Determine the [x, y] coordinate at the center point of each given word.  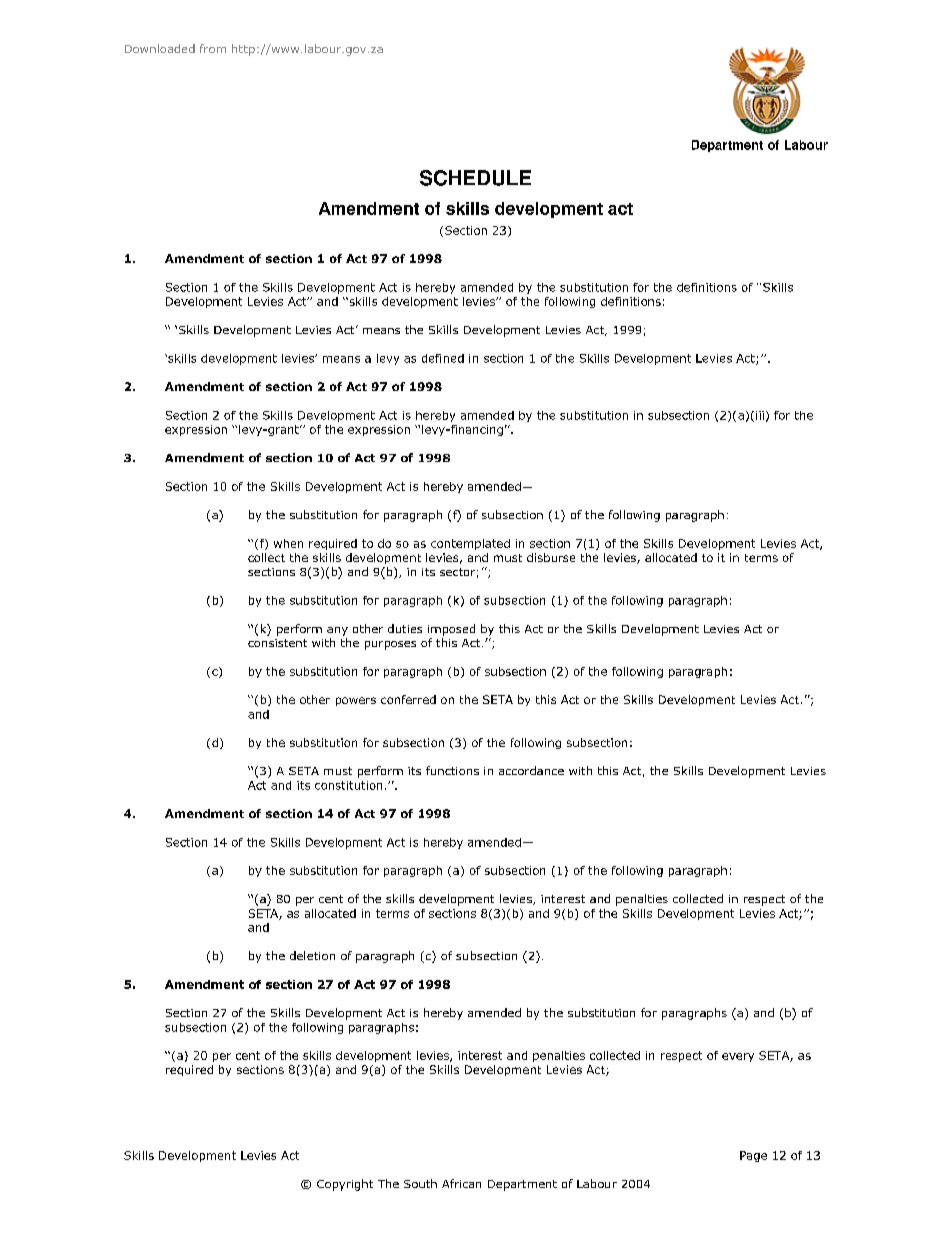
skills [467, 208]
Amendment [369, 208]
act [620, 209]
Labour [806, 145]
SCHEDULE [475, 178]
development [549, 210]
